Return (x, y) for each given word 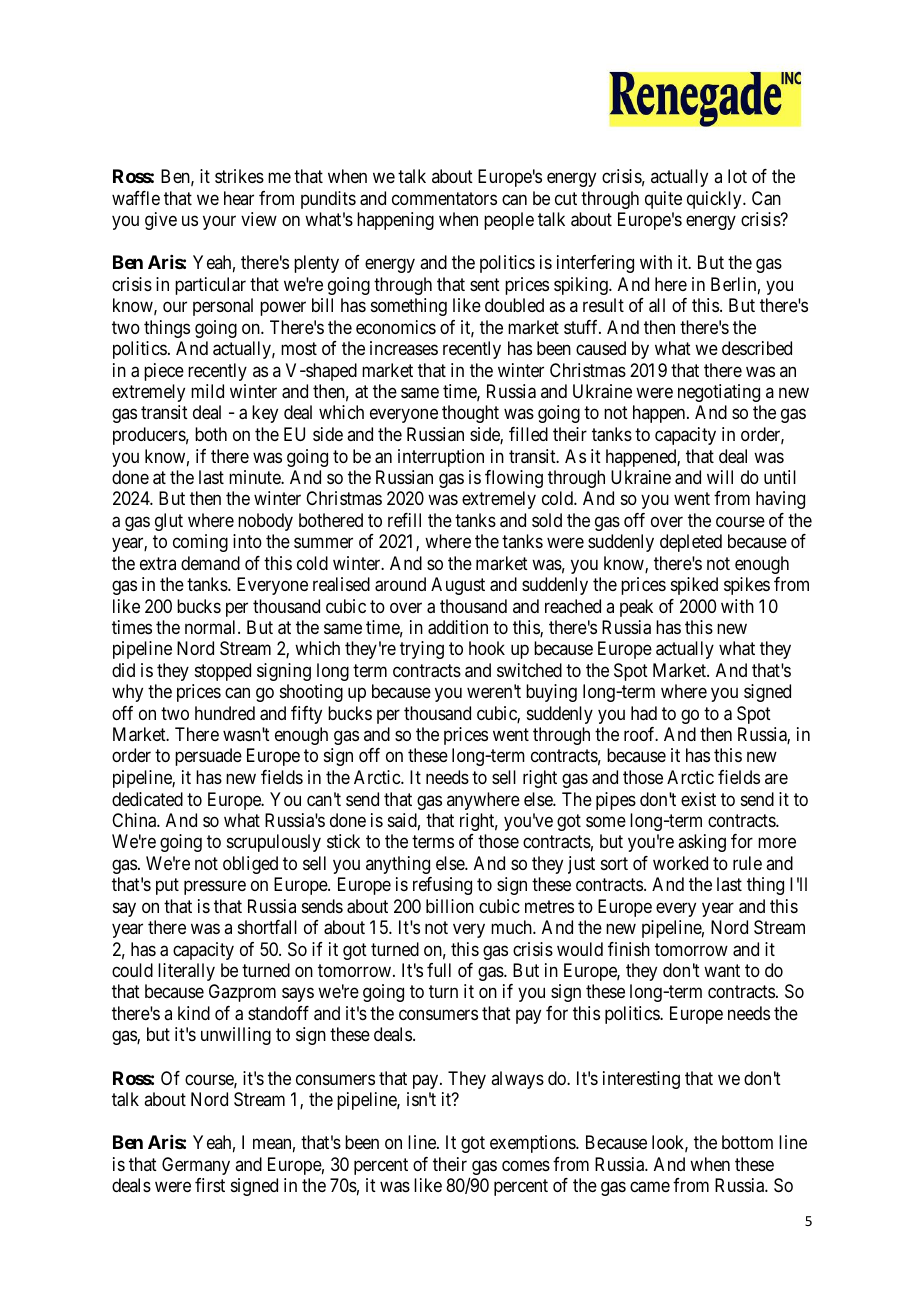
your (219, 223)
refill (404, 520)
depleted (691, 543)
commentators (444, 199)
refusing (442, 886)
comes (526, 1165)
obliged (250, 865)
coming (200, 543)
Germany (196, 1166)
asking (702, 843)
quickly (715, 200)
